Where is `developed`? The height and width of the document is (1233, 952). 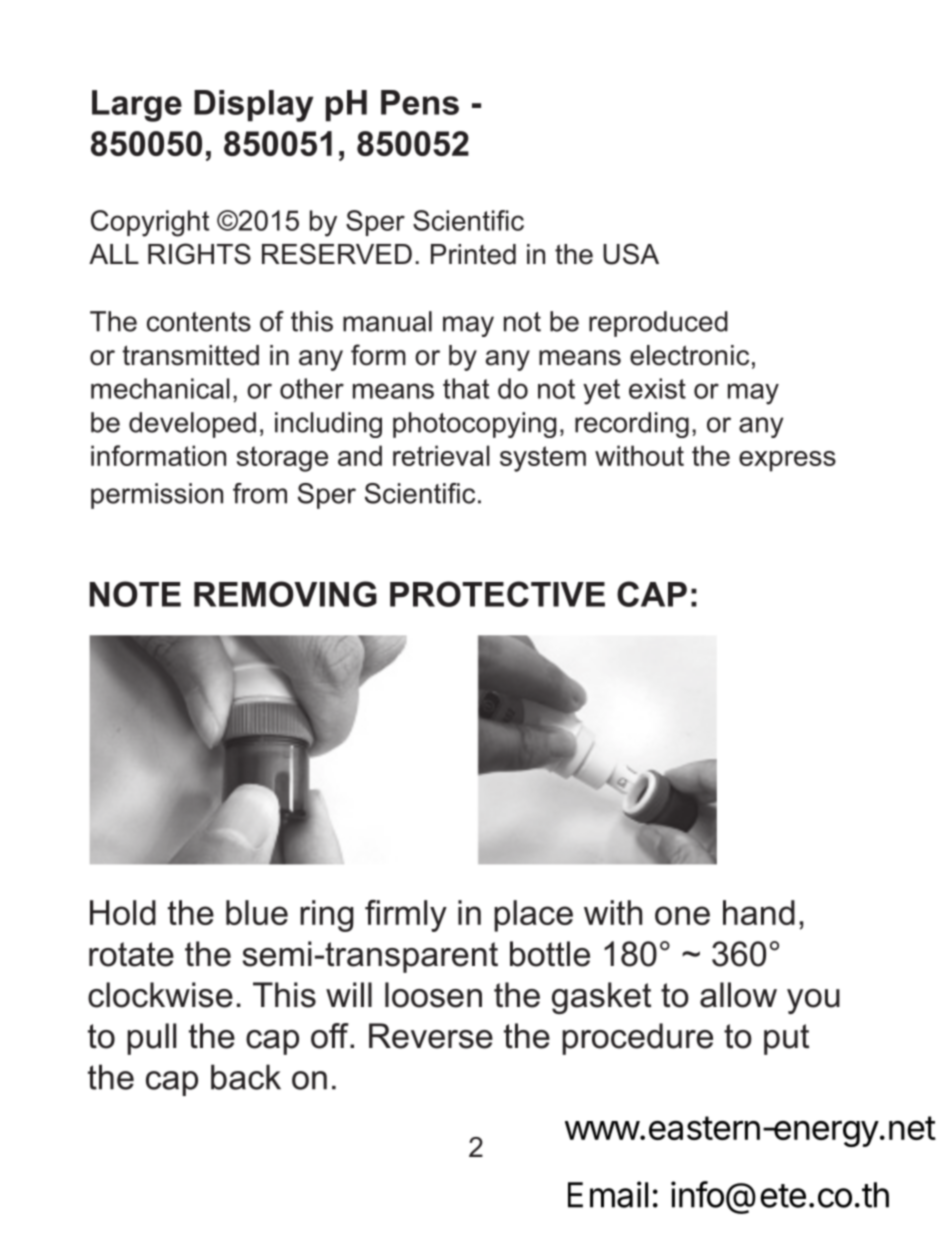
developed is located at coordinates (192, 425).
